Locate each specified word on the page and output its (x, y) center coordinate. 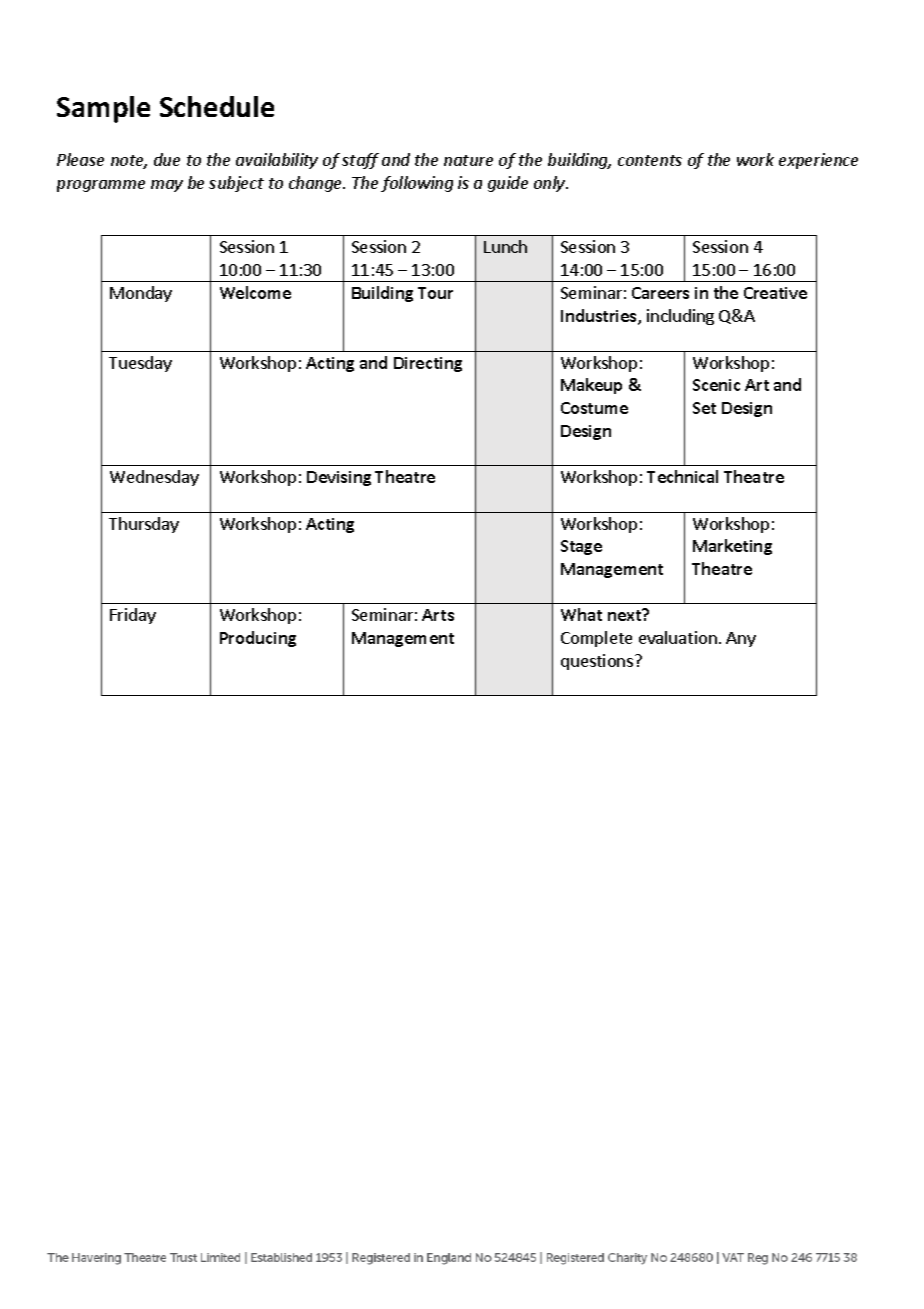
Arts (438, 615)
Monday (141, 294)
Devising (339, 478)
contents (650, 160)
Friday (133, 616)
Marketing (732, 547)
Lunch (505, 246)
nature (468, 160)
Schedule (217, 106)
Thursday (144, 525)
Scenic (716, 385)
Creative (775, 293)
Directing (428, 364)
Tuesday (140, 364)
